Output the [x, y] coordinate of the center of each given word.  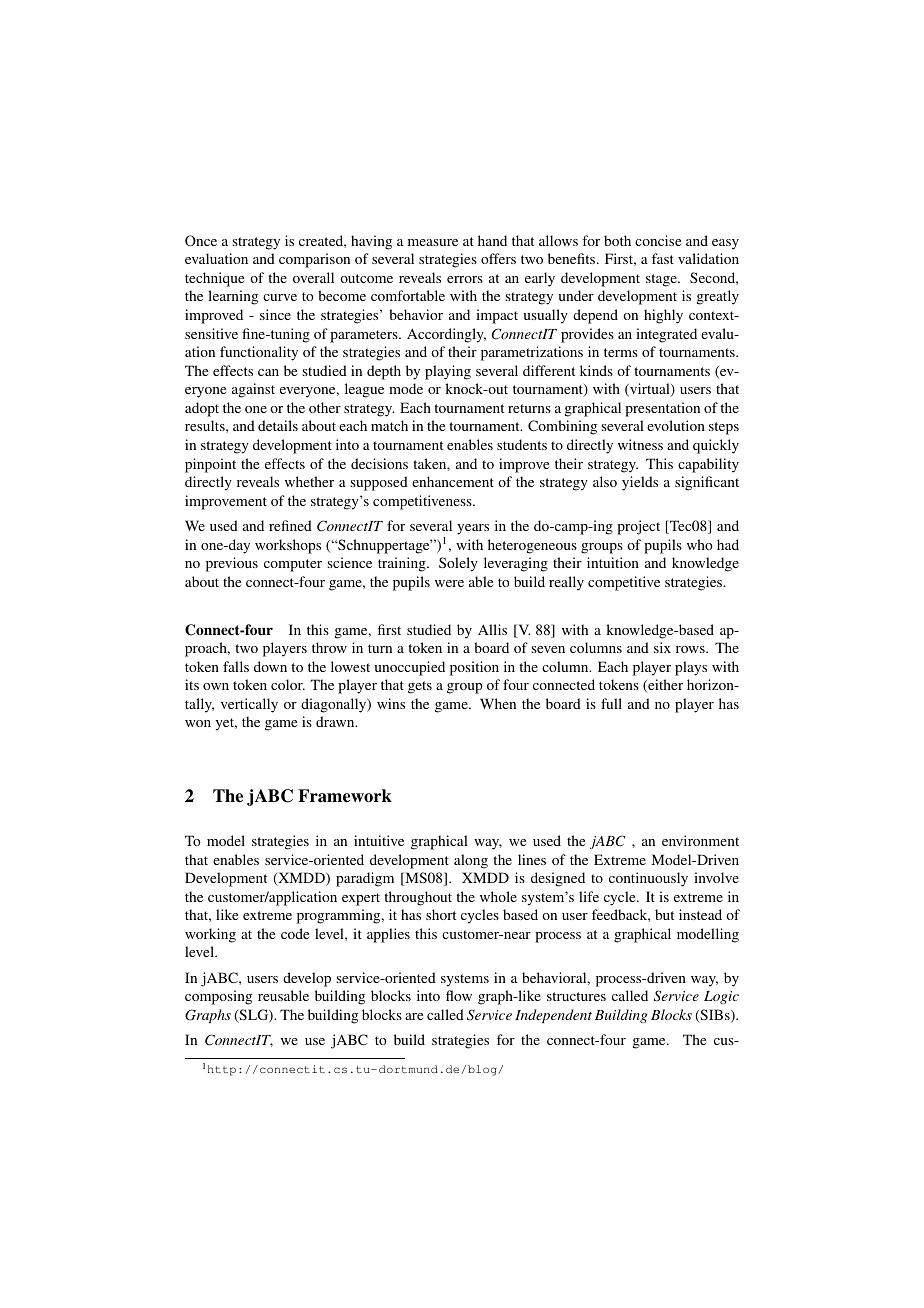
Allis [492, 629]
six [662, 647]
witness [640, 444]
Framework [345, 796]
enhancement [453, 481]
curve [280, 297]
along [471, 861]
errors [465, 279]
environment [700, 840]
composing [218, 997]
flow [459, 995]
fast [663, 258]
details [278, 425]
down [270, 666]
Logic [721, 997]
